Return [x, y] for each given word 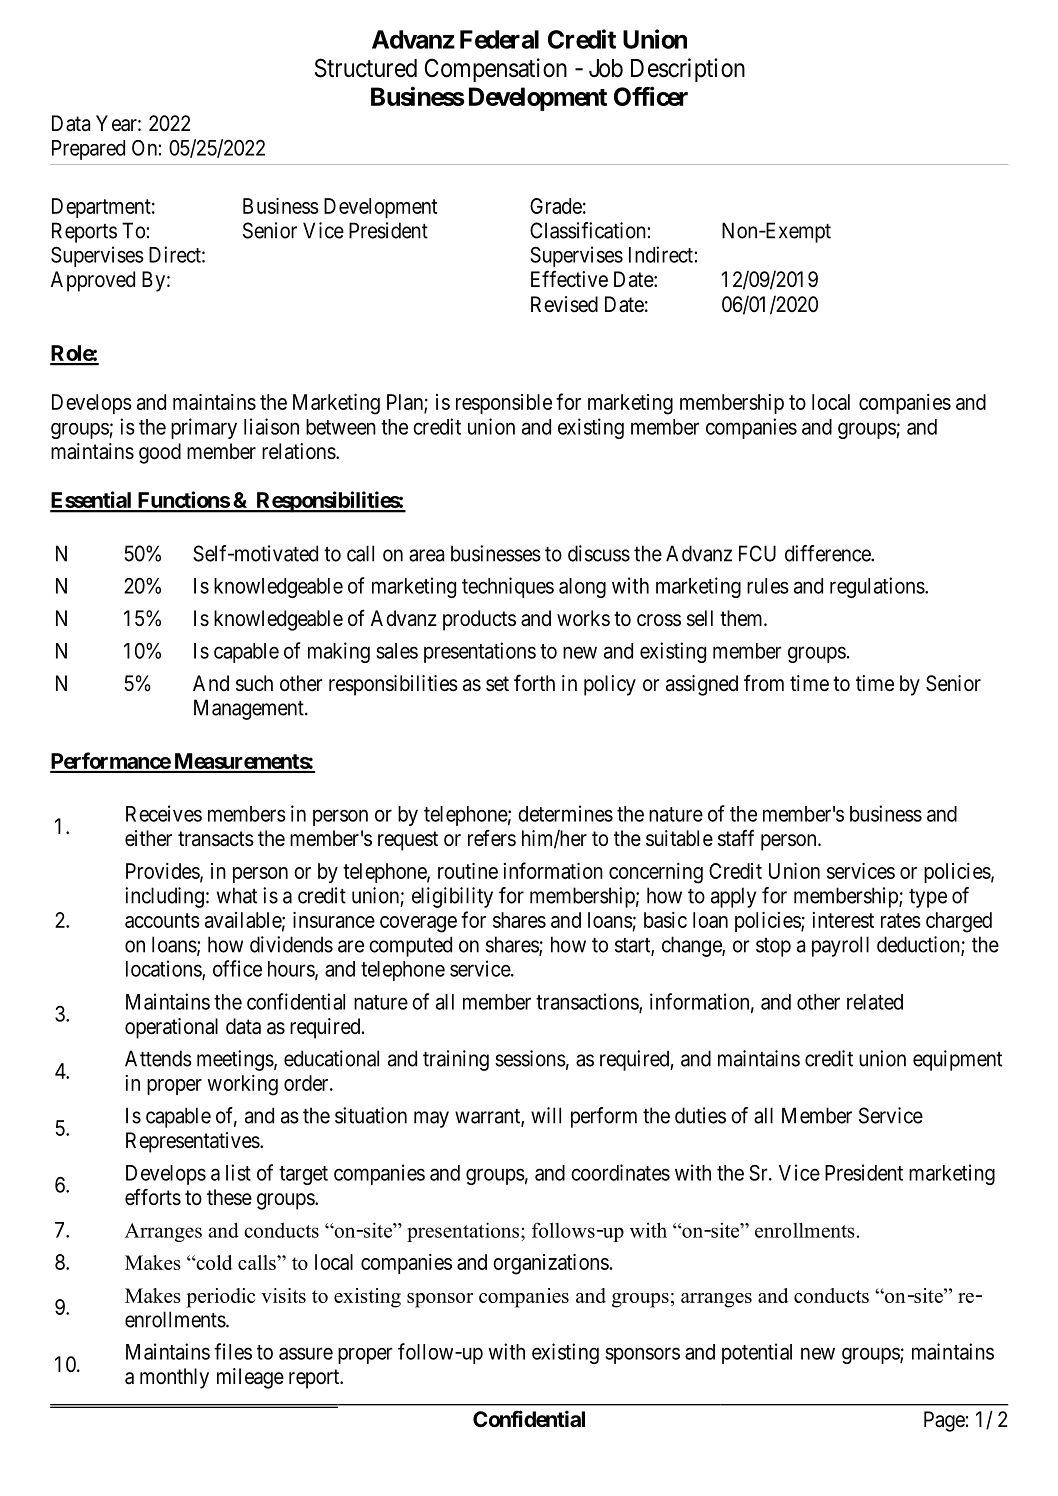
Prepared [88, 150]
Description [688, 70]
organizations [551, 1264]
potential [757, 1353]
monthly [174, 1378]
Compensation [496, 70]
